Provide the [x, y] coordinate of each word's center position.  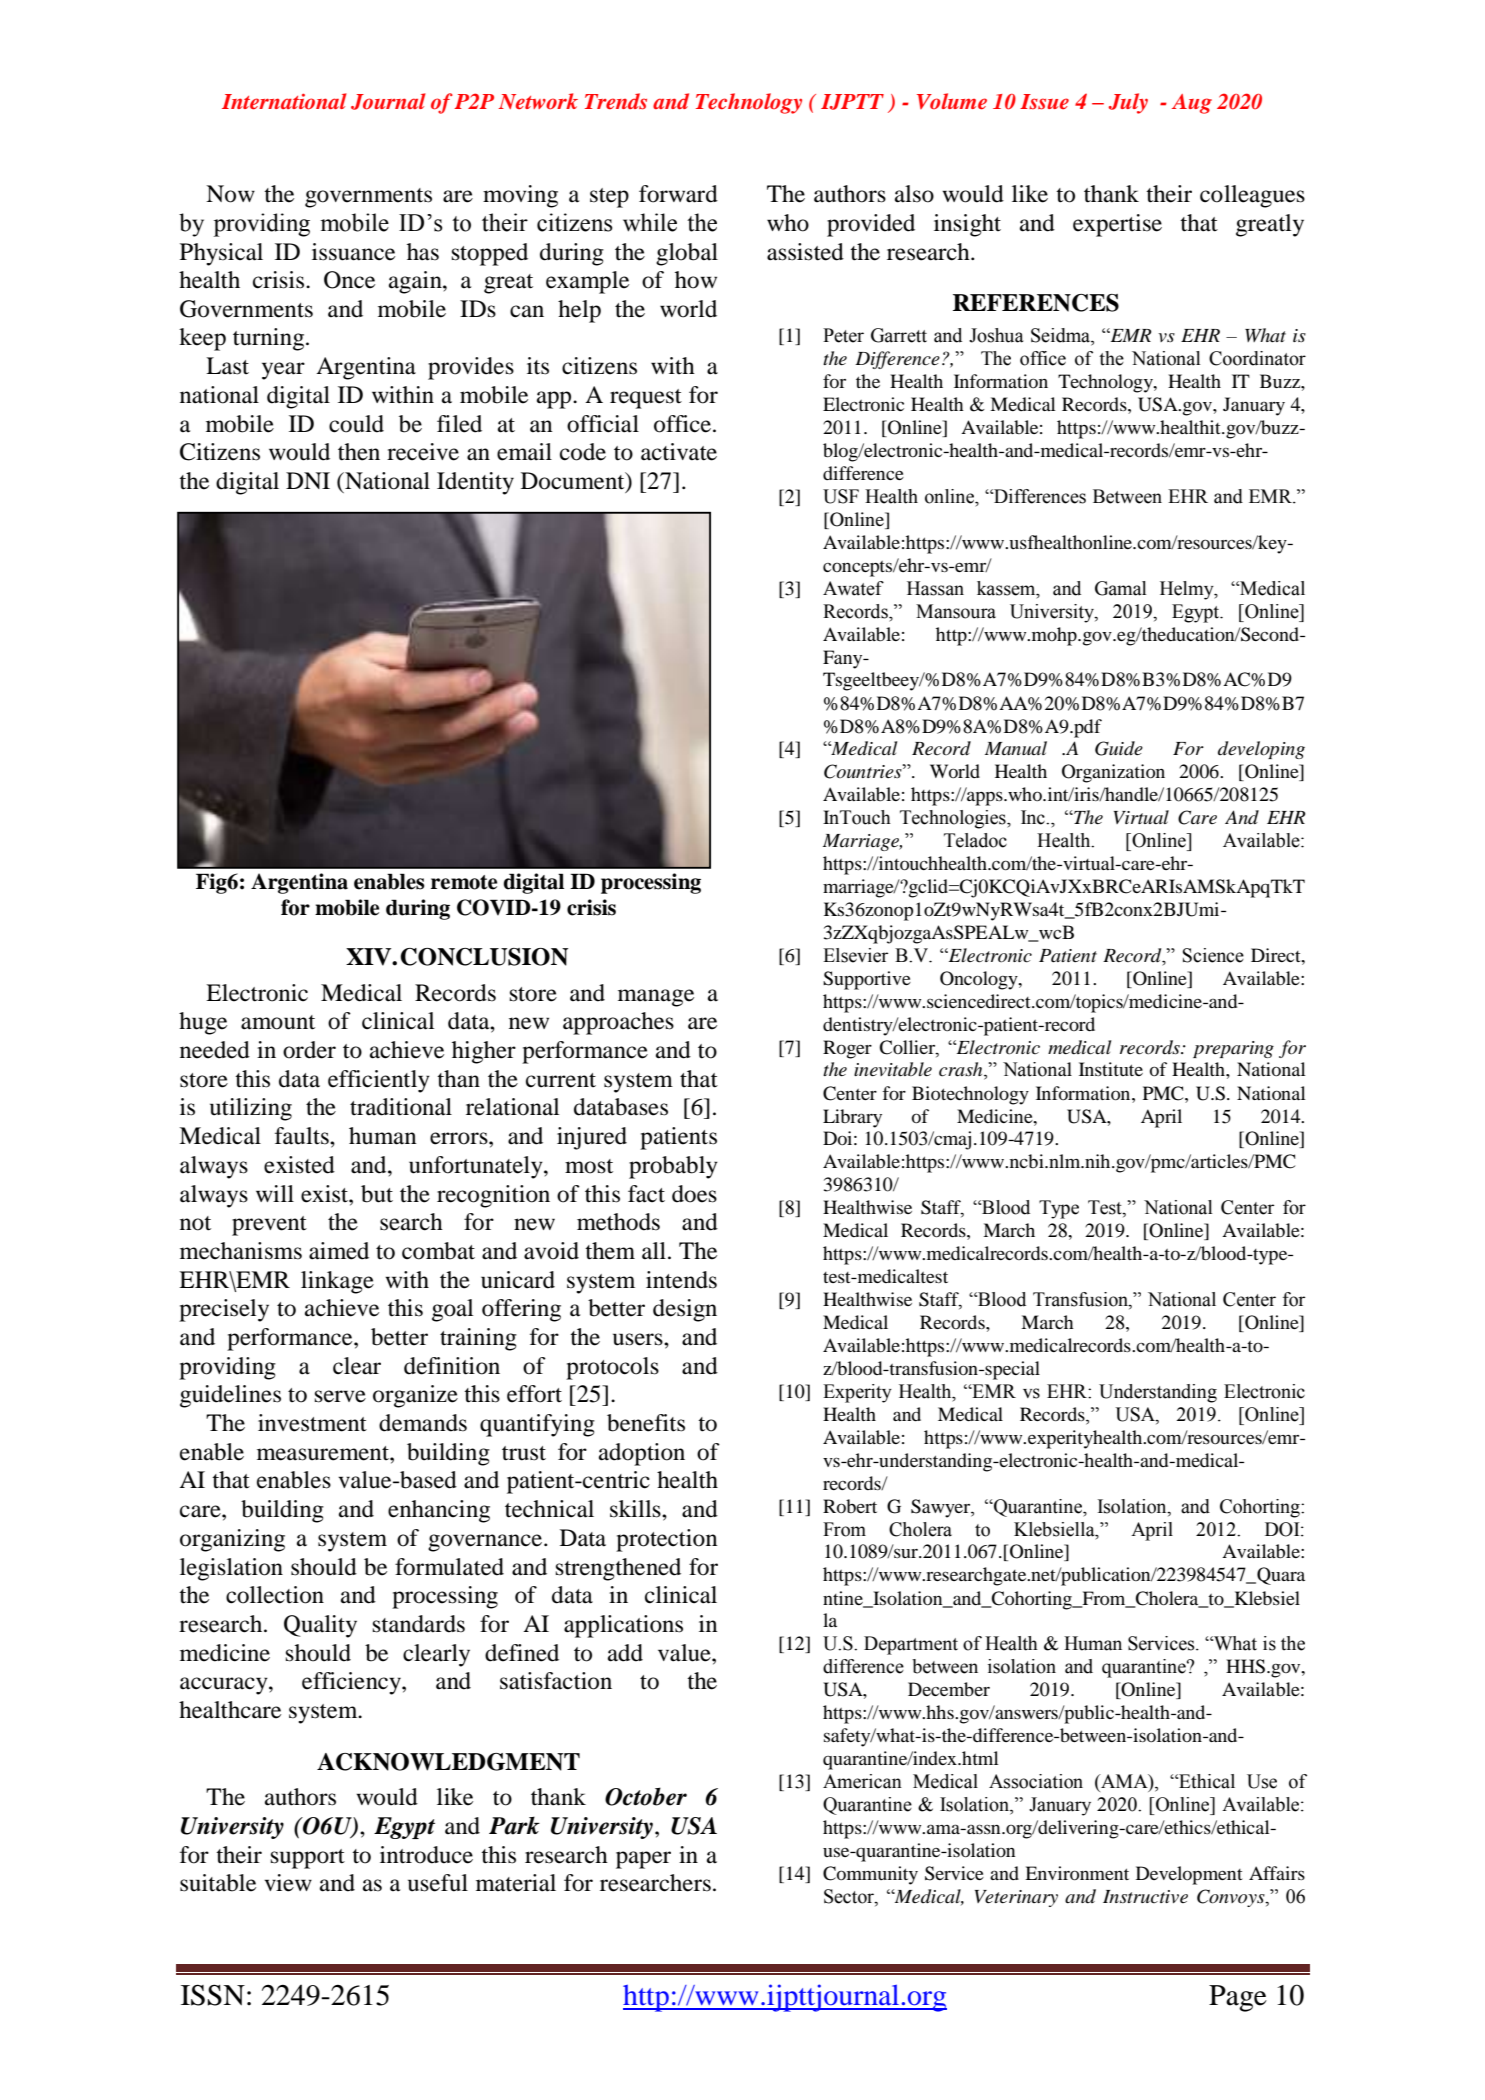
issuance [353, 252]
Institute [1111, 1069]
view [288, 1883]
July [1128, 103]
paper [643, 1860]
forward [678, 194]
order [309, 1050]
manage [656, 998]
